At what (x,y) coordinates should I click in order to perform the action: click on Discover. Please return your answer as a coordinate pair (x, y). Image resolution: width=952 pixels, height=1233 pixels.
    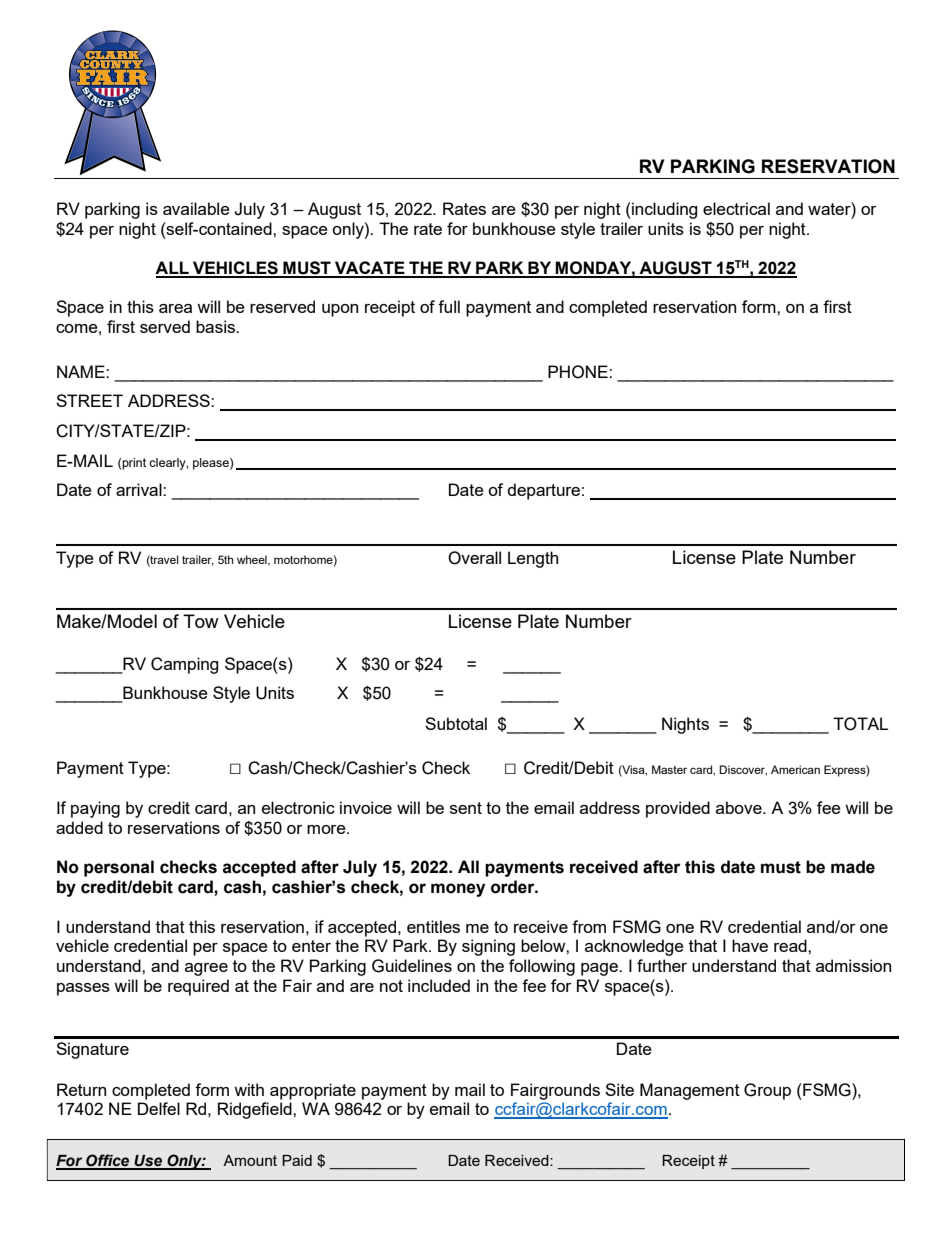
    Looking at the image, I should click on (743, 770).
